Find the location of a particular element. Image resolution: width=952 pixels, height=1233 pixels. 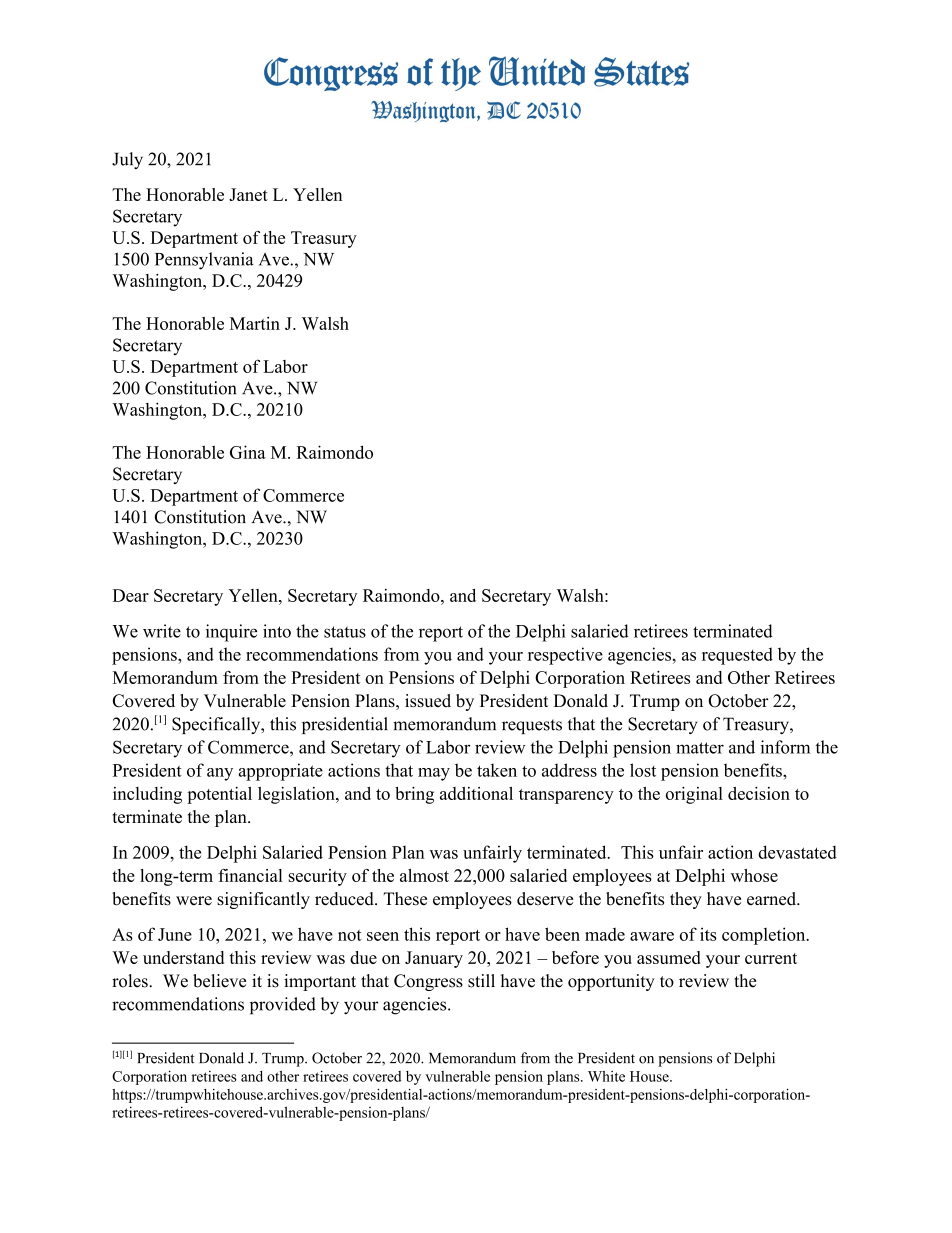

potential is located at coordinates (219, 795).
